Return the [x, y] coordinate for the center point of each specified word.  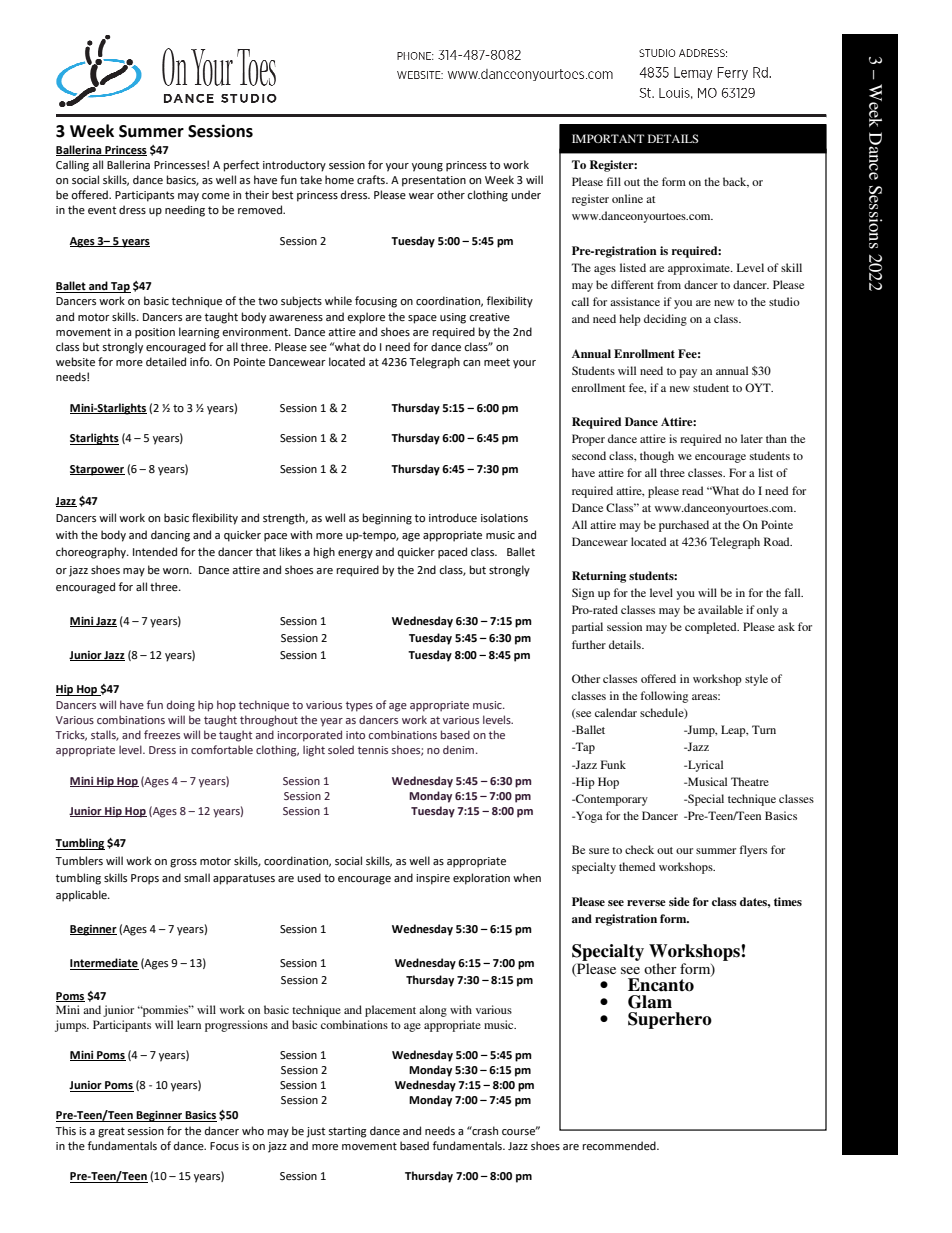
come [216, 196]
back [736, 182]
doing [181, 706]
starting [347, 1132]
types [359, 706]
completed [712, 628]
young [427, 167]
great [111, 1132]
